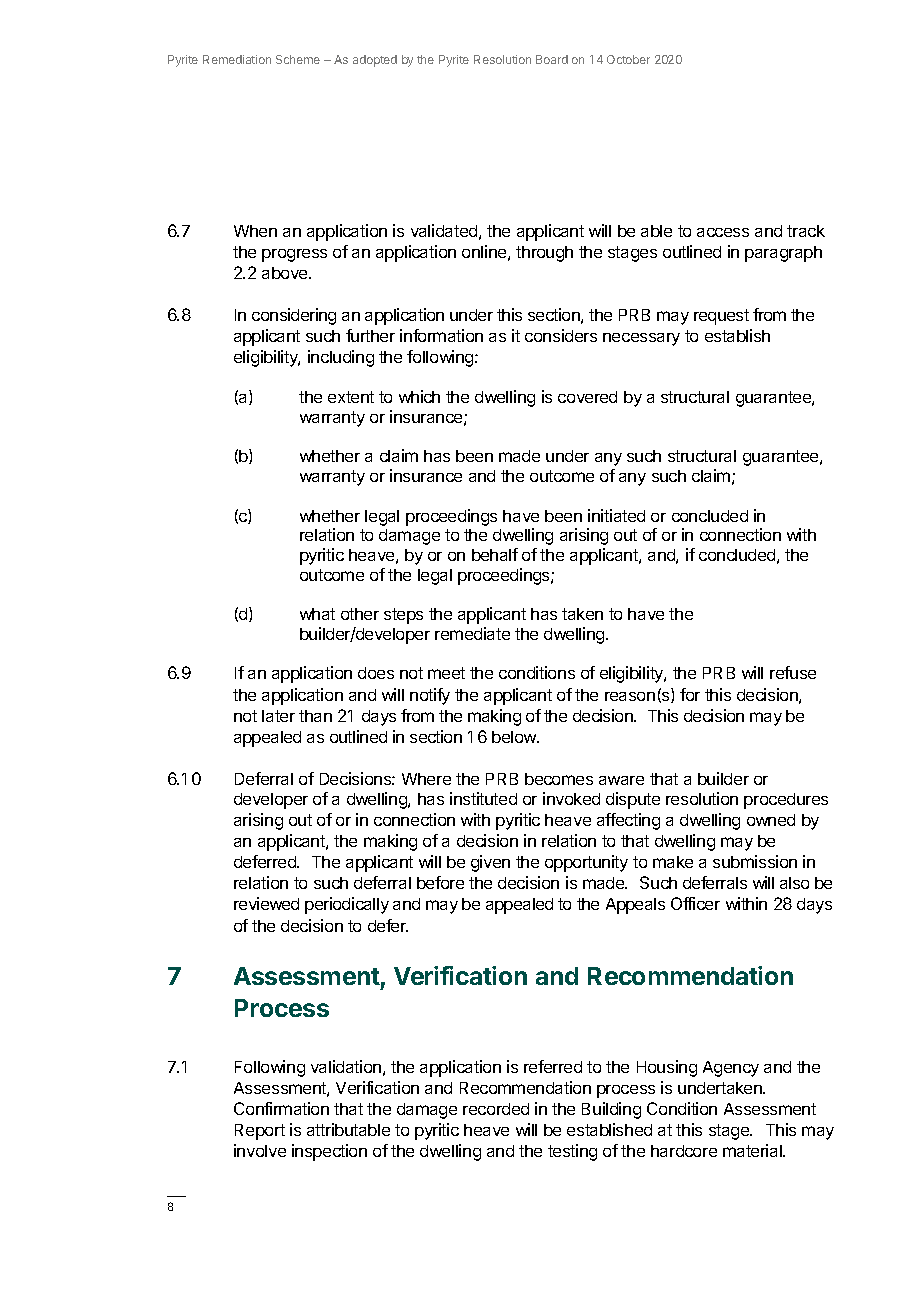  What do you see at coordinates (753, 1150) in the screenshot?
I see `material` at bounding box center [753, 1150].
